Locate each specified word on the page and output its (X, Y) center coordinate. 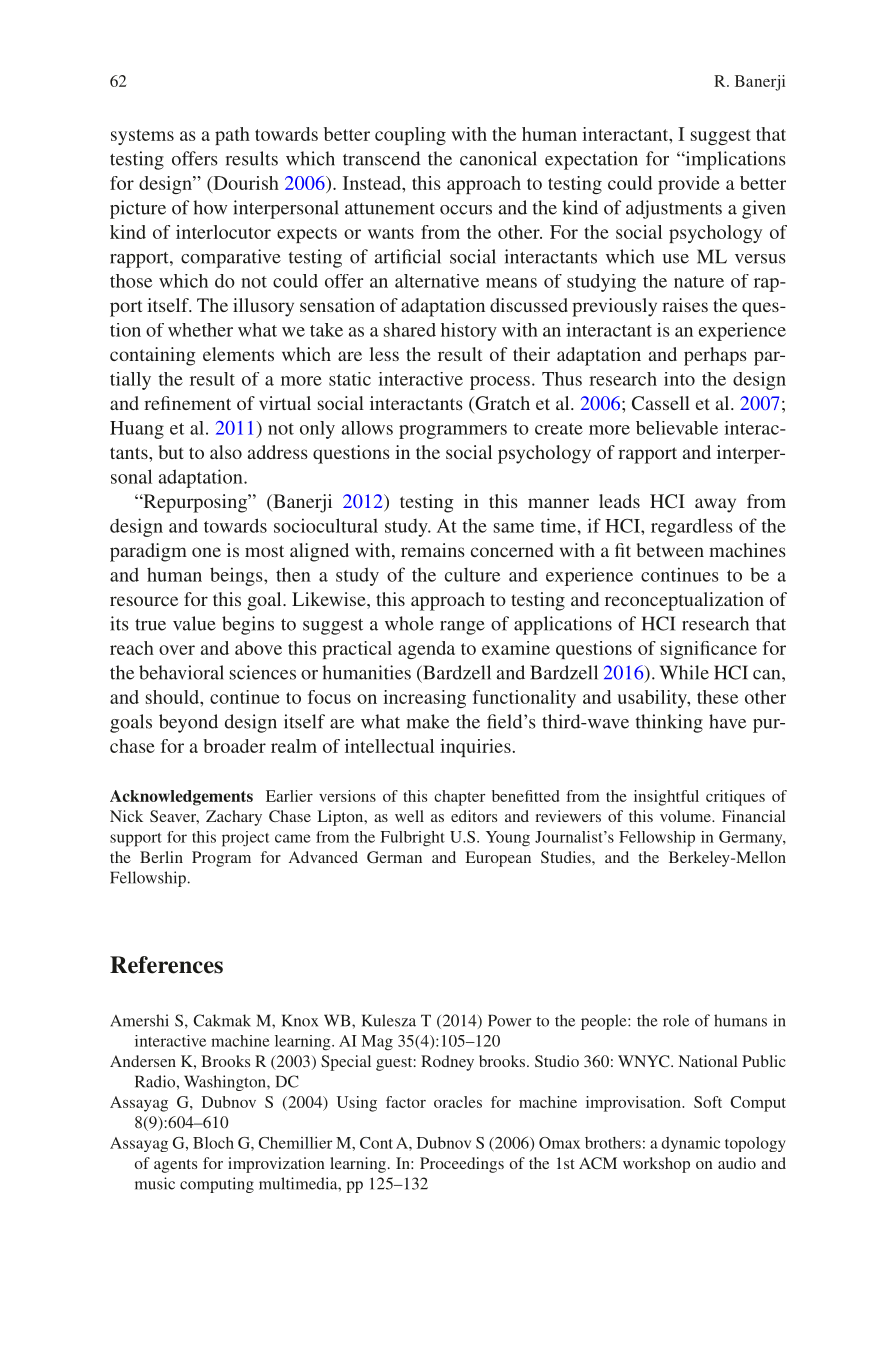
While (684, 672)
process (500, 383)
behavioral (181, 672)
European (498, 859)
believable (677, 428)
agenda (426, 650)
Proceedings (462, 1165)
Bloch (213, 1143)
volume (686, 816)
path (232, 136)
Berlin (161, 857)
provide (689, 185)
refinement (187, 403)
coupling (410, 136)
